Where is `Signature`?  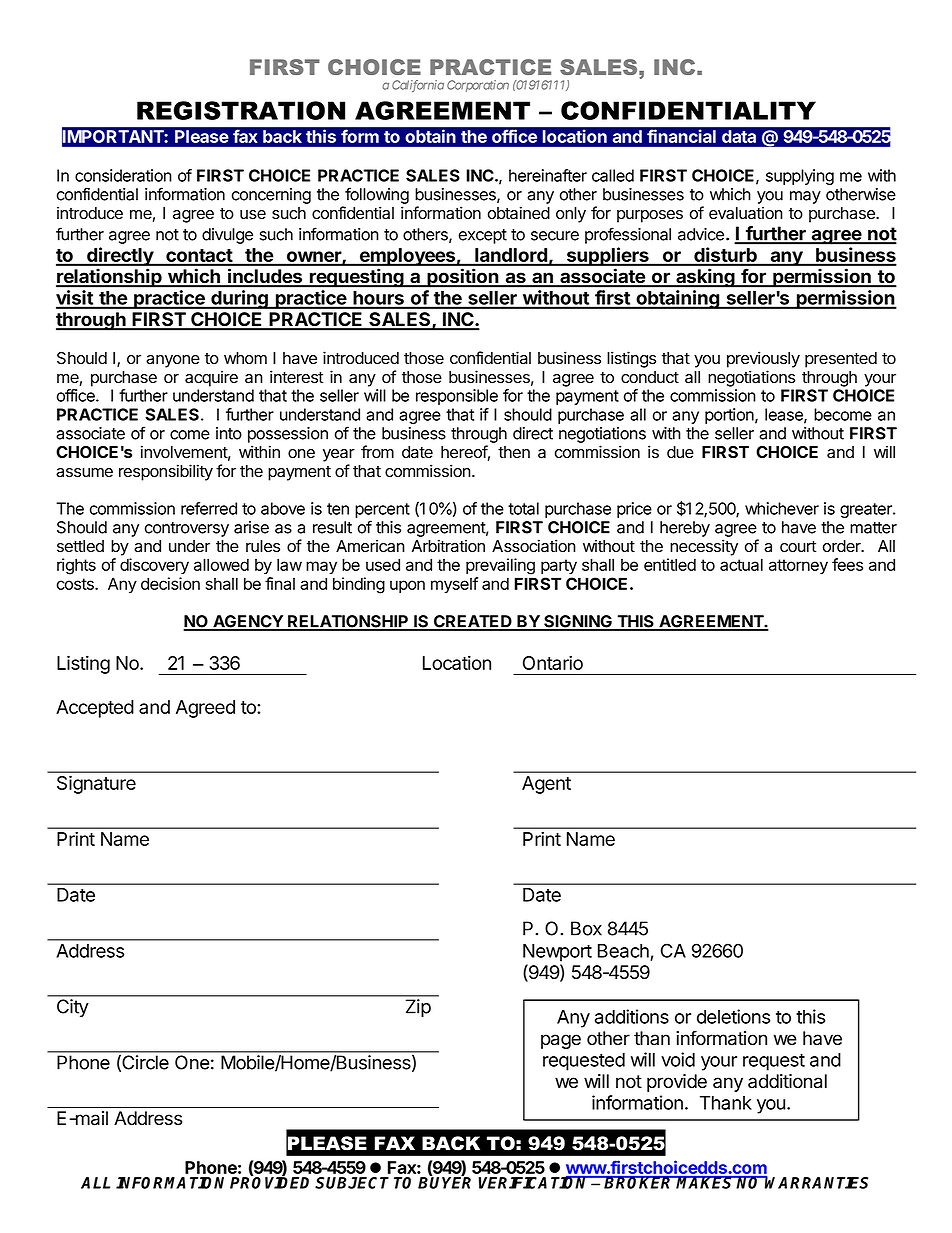
Signature is located at coordinates (96, 784).
